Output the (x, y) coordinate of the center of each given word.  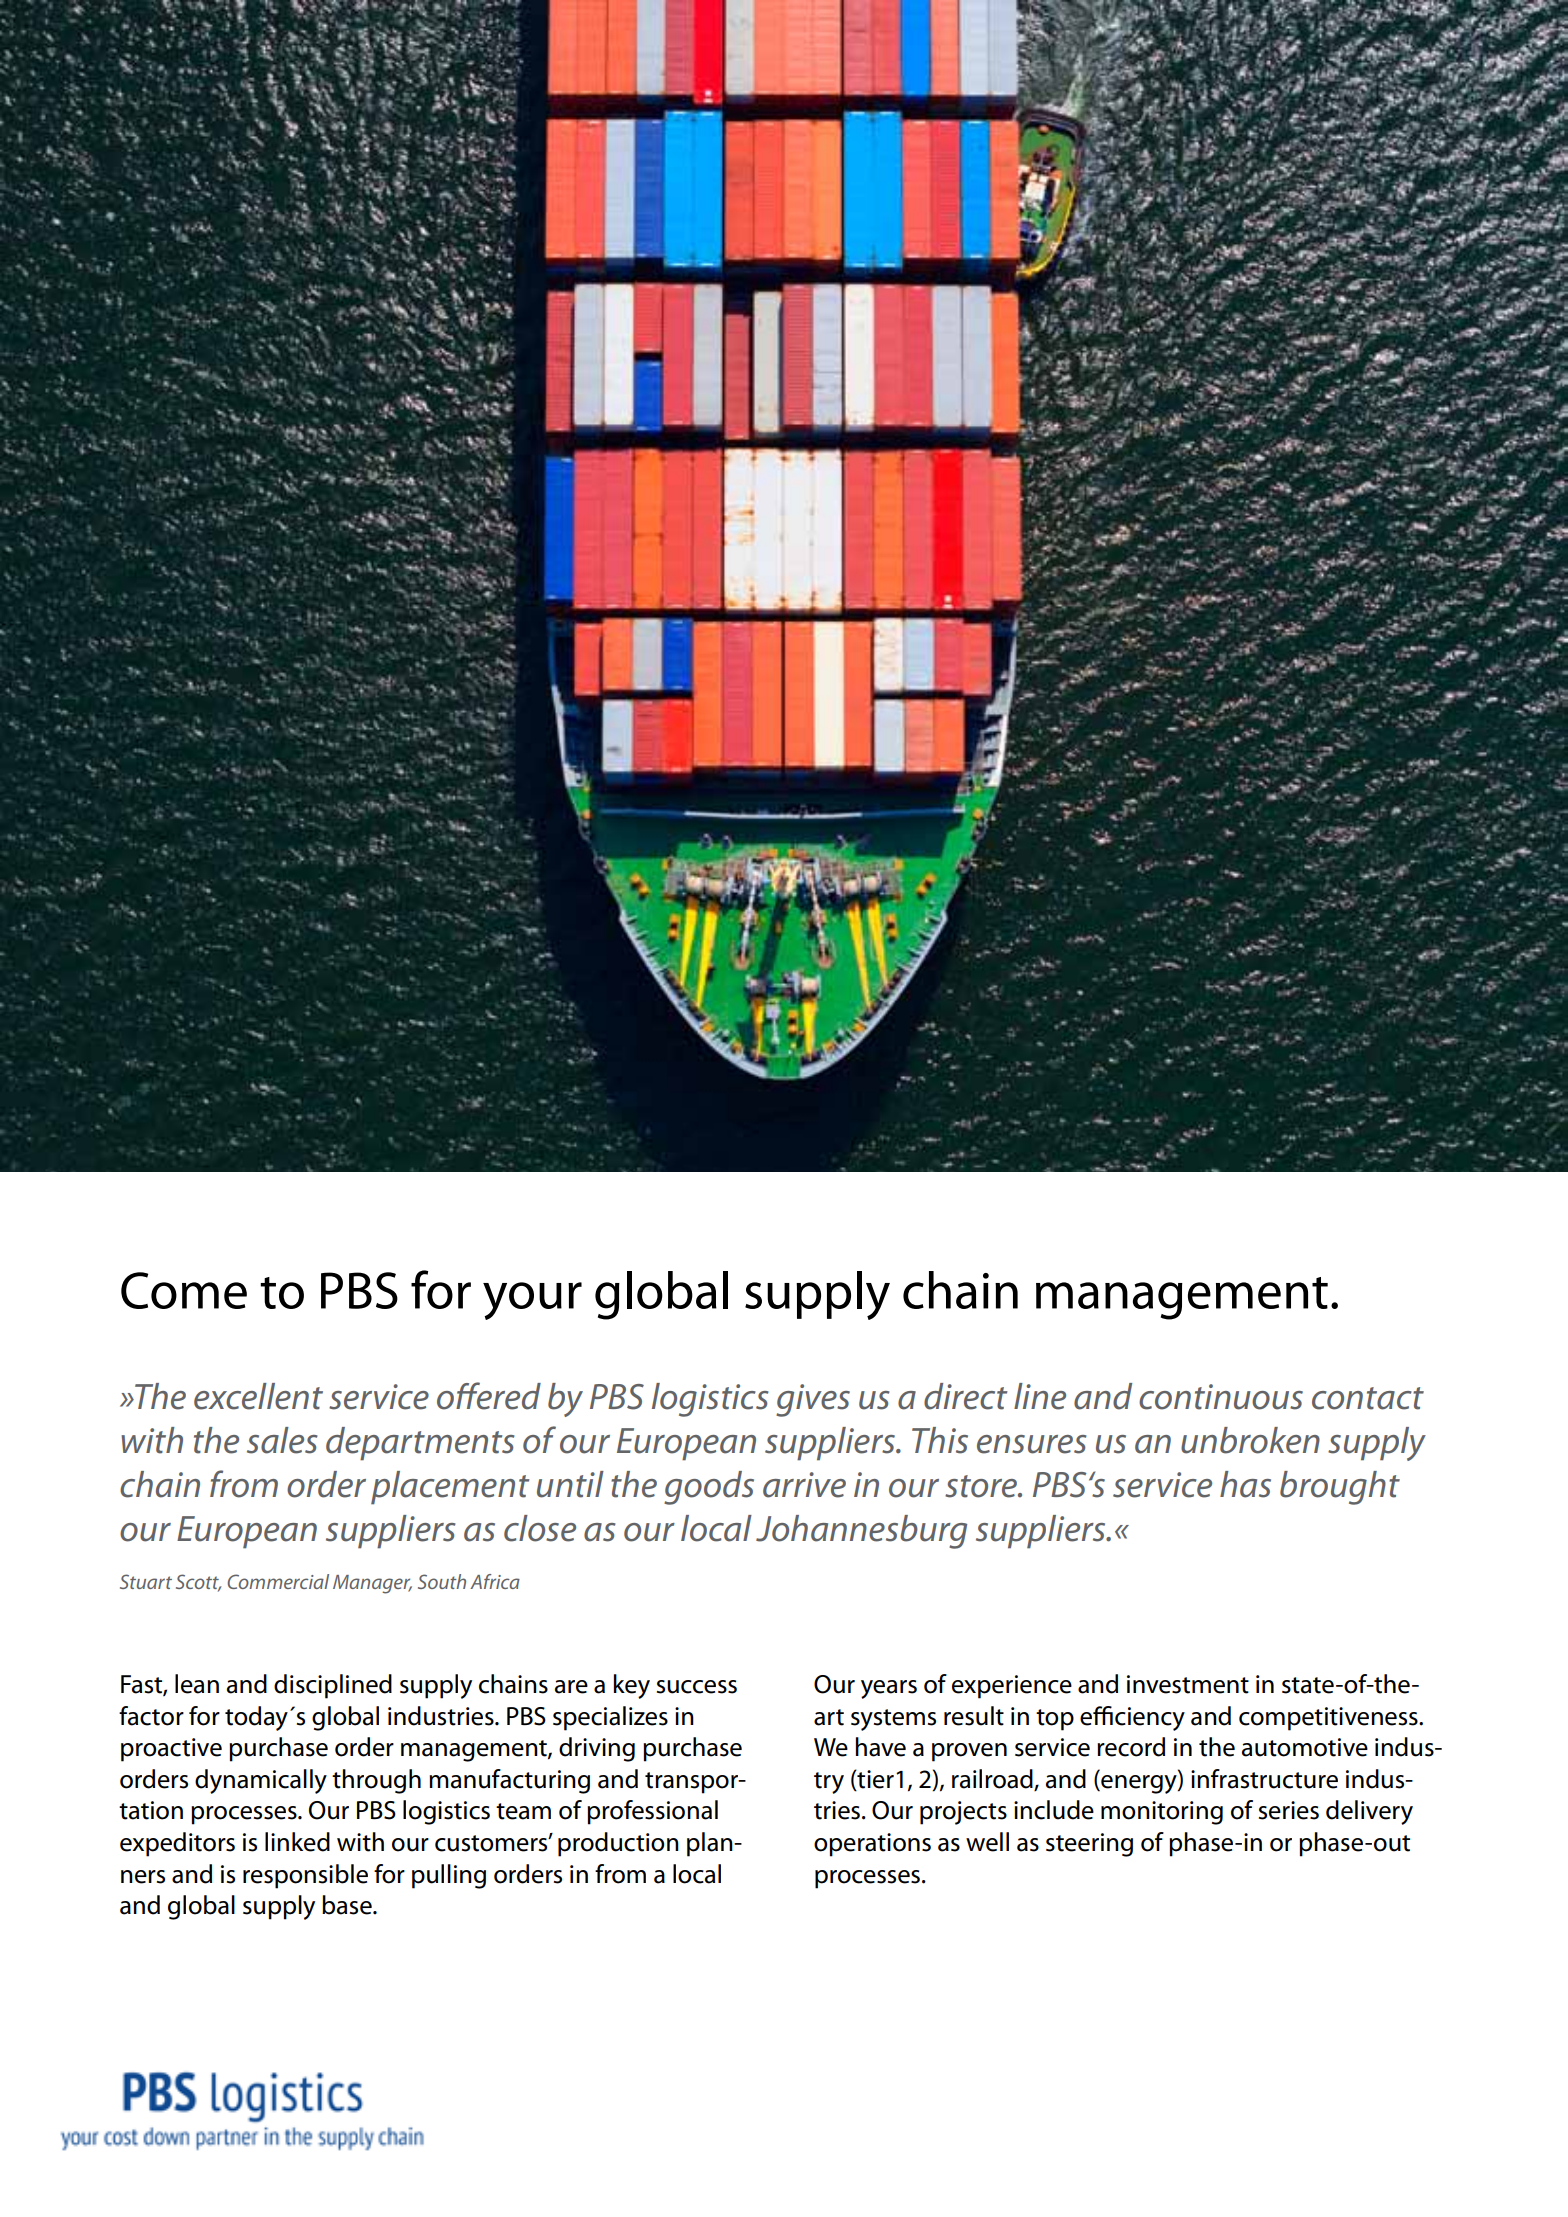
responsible (305, 1876)
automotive (1305, 1747)
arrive (804, 1485)
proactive (171, 1750)
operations (872, 1845)
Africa (495, 1581)
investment (1188, 1684)
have (880, 1747)
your (532, 1301)
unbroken (1250, 1440)
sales (282, 1440)
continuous (1221, 1397)
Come (184, 1290)
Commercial (278, 1581)
